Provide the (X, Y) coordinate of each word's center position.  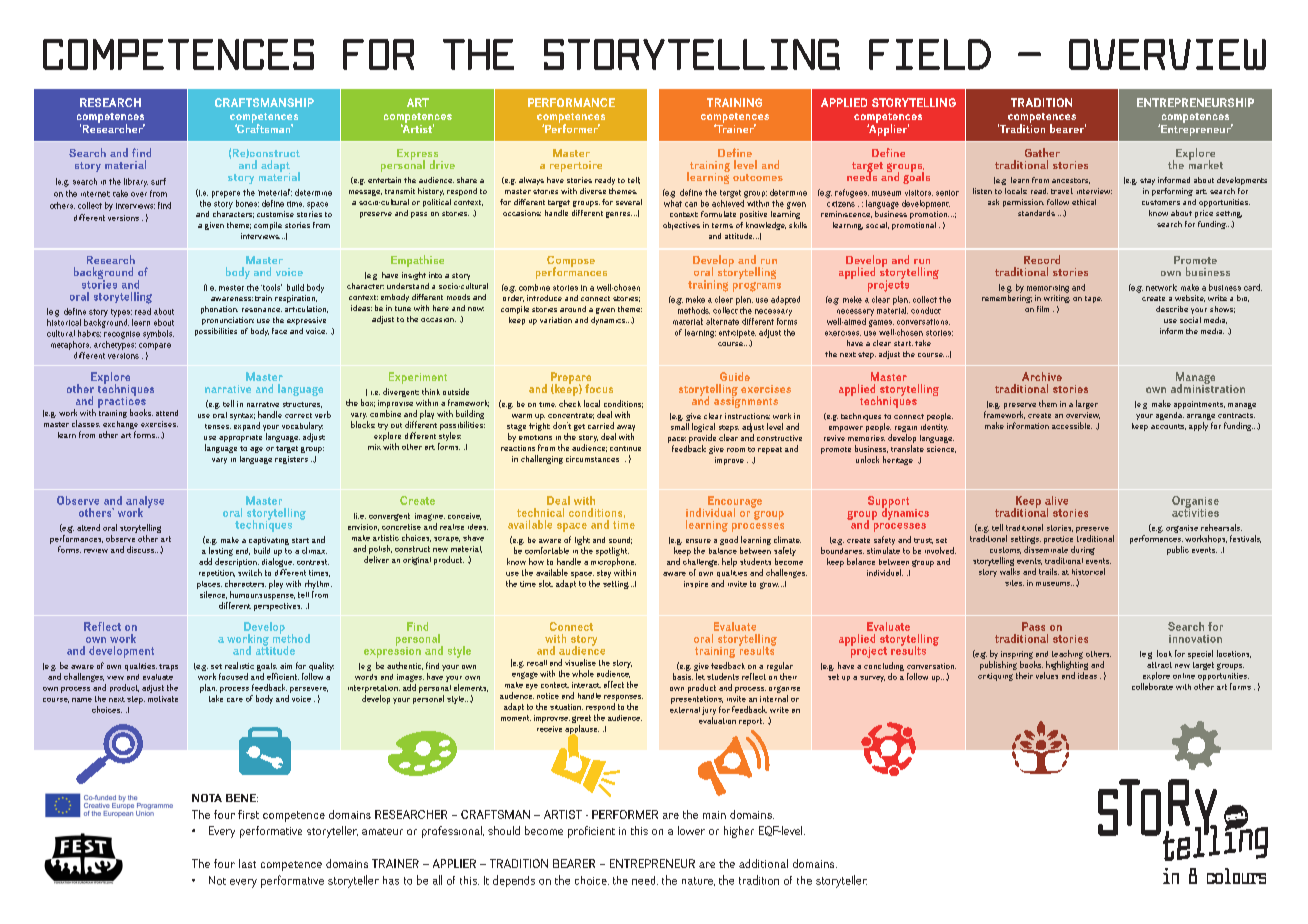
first (248, 814)
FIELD (930, 54)
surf (158, 181)
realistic (239, 665)
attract (1159, 665)
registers (291, 460)
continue (625, 448)
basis (683, 676)
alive (1056, 500)
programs (757, 287)
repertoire (576, 166)
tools (271, 287)
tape (1093, 299)
